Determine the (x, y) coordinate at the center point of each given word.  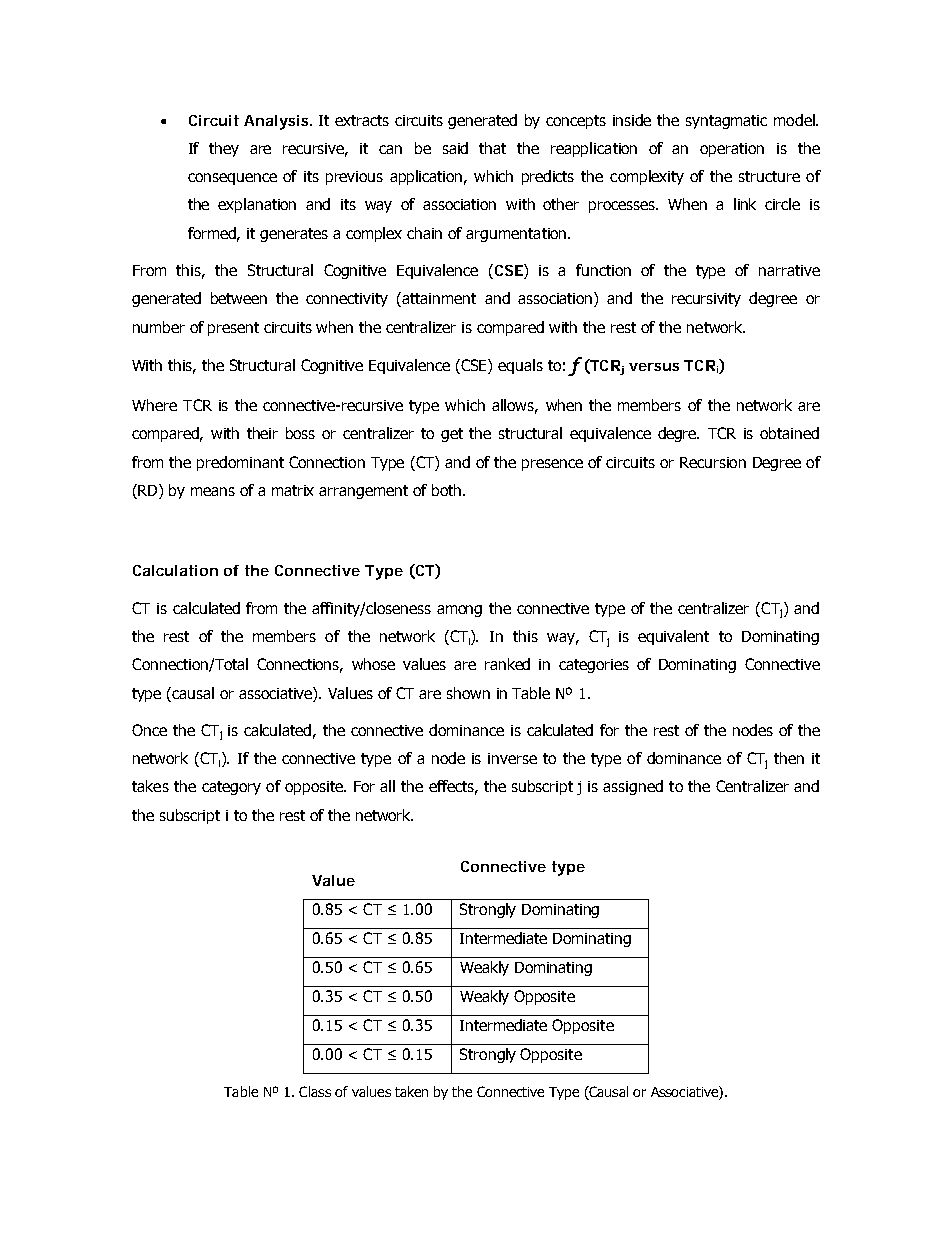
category (231, 788)
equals (520, 366)
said (455, 148)
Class (315, 1091)
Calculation (175, 570)
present (233, 329)
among (459, 611)
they (224, 149)
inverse (512, 758)
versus (654, 367)
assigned (633, 787)
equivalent (673, 637)
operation (732, 150)
